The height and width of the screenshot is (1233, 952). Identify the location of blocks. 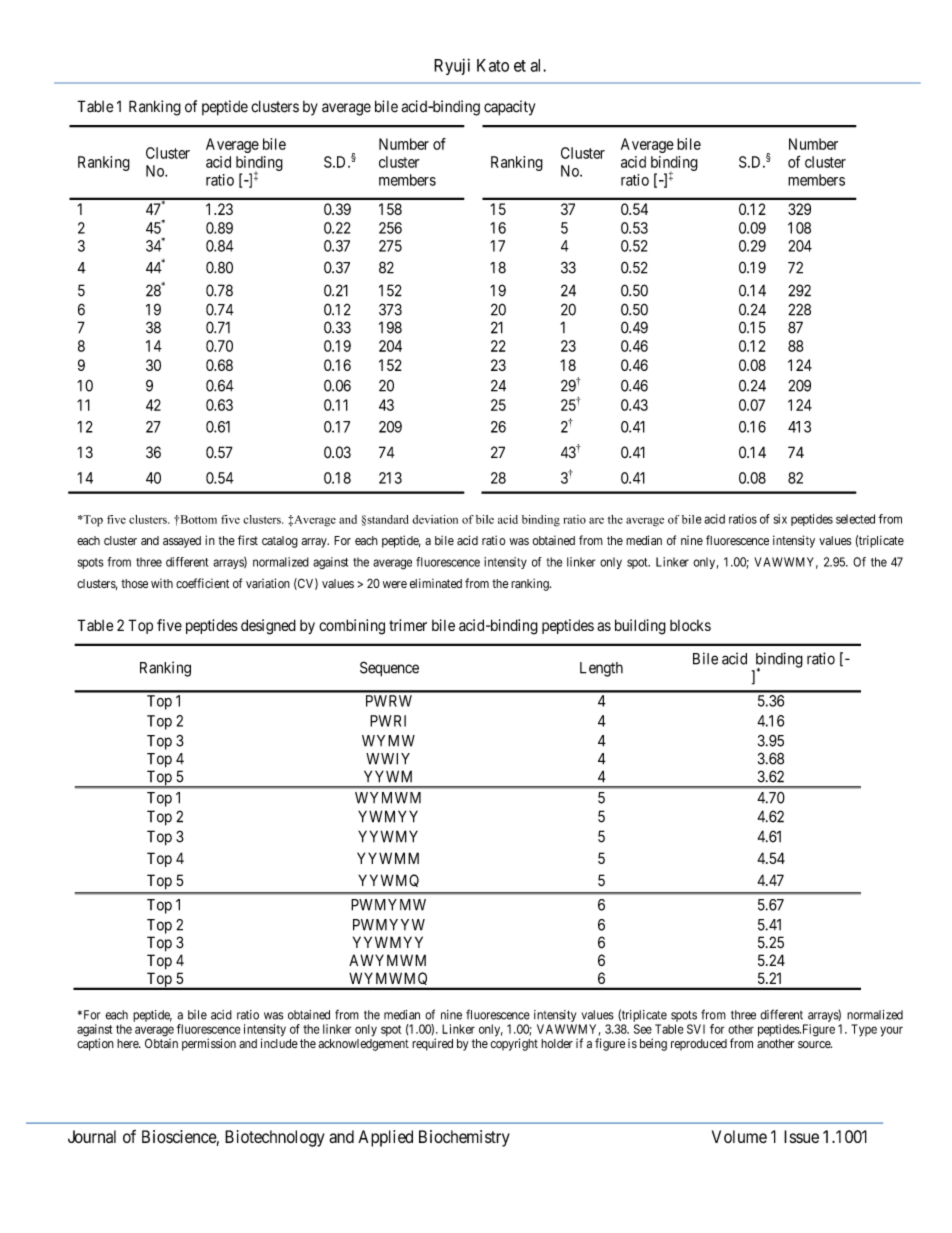
(690, 625).
